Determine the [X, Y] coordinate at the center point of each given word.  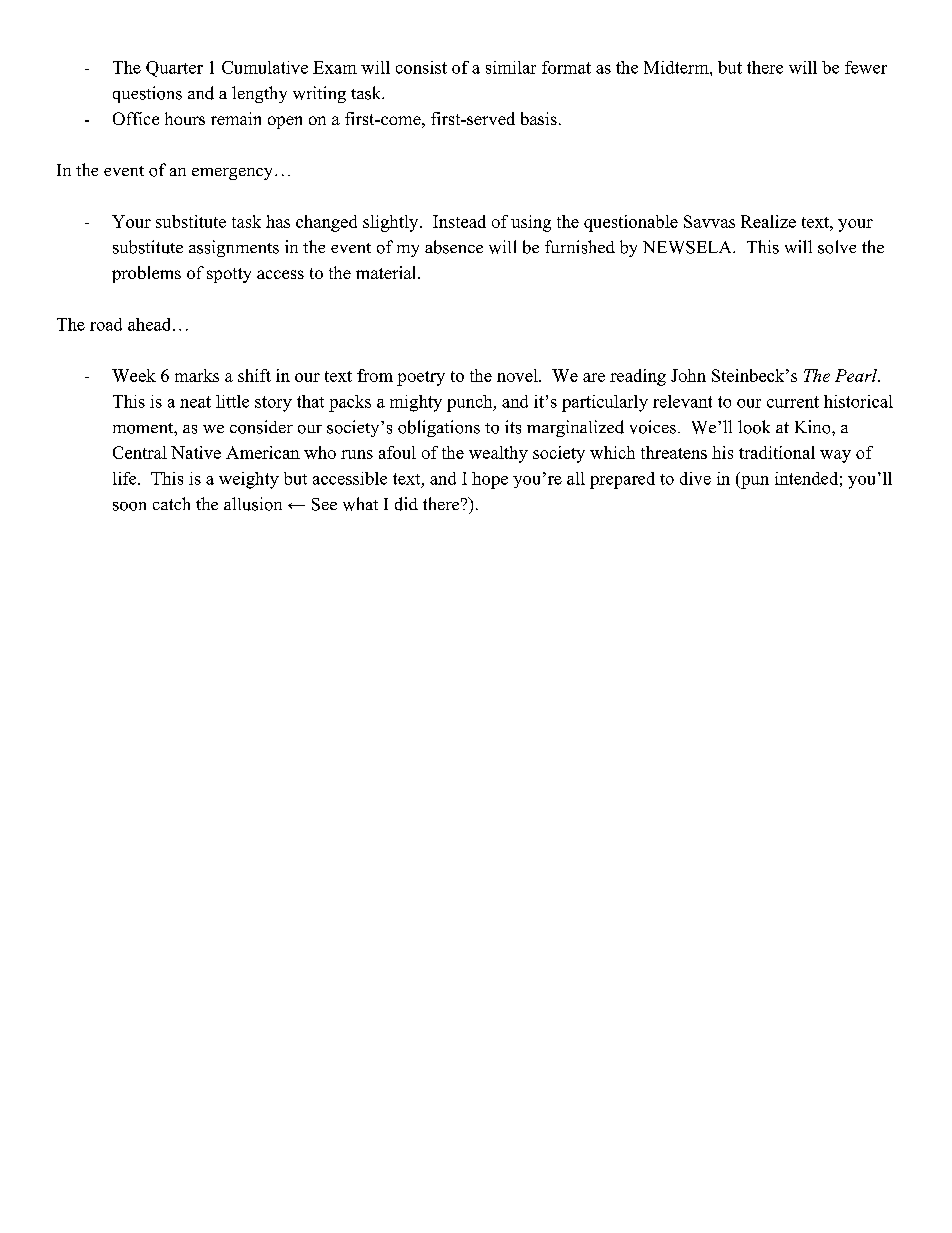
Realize [768, 221]
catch [171, 503]
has [278, 221]
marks [197, 375]
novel [518, 375]
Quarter [174, 69]
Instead [459, 221]
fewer [866, 67]
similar [511, 67]
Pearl [857, 375]
